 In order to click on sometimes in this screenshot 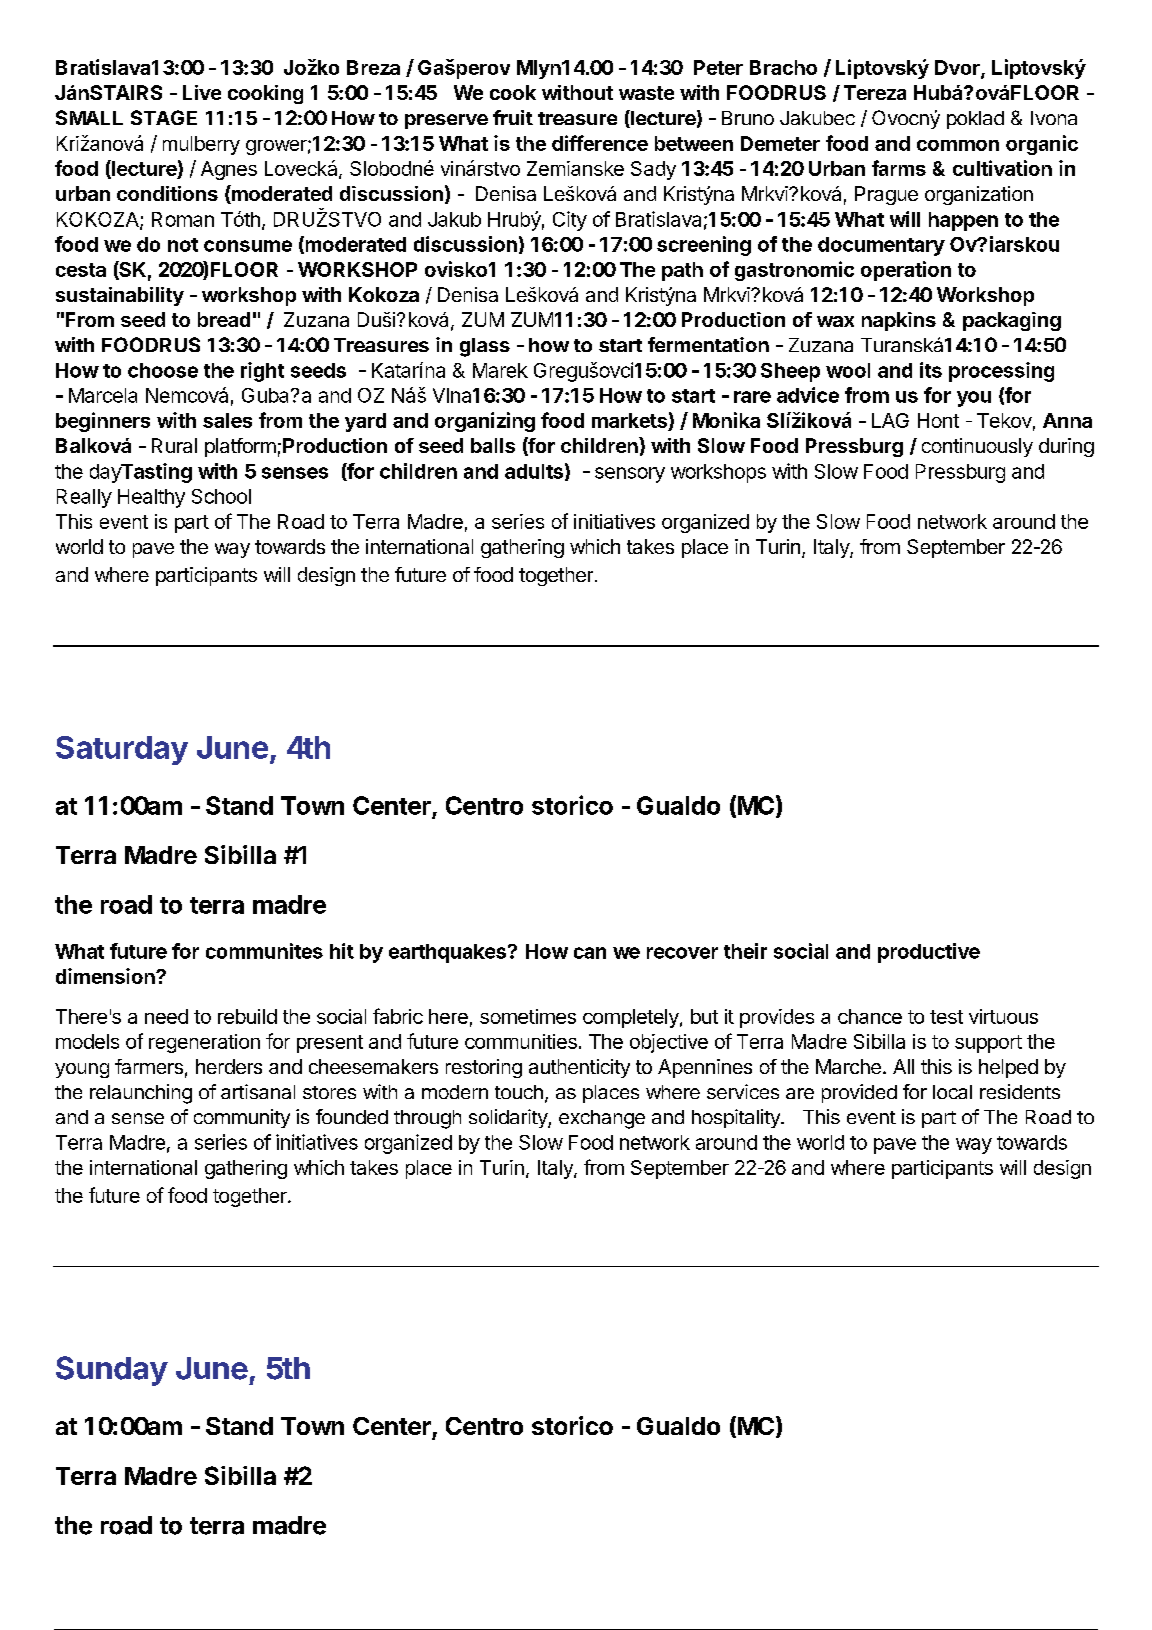, I will do `click(528, 1016)`.
